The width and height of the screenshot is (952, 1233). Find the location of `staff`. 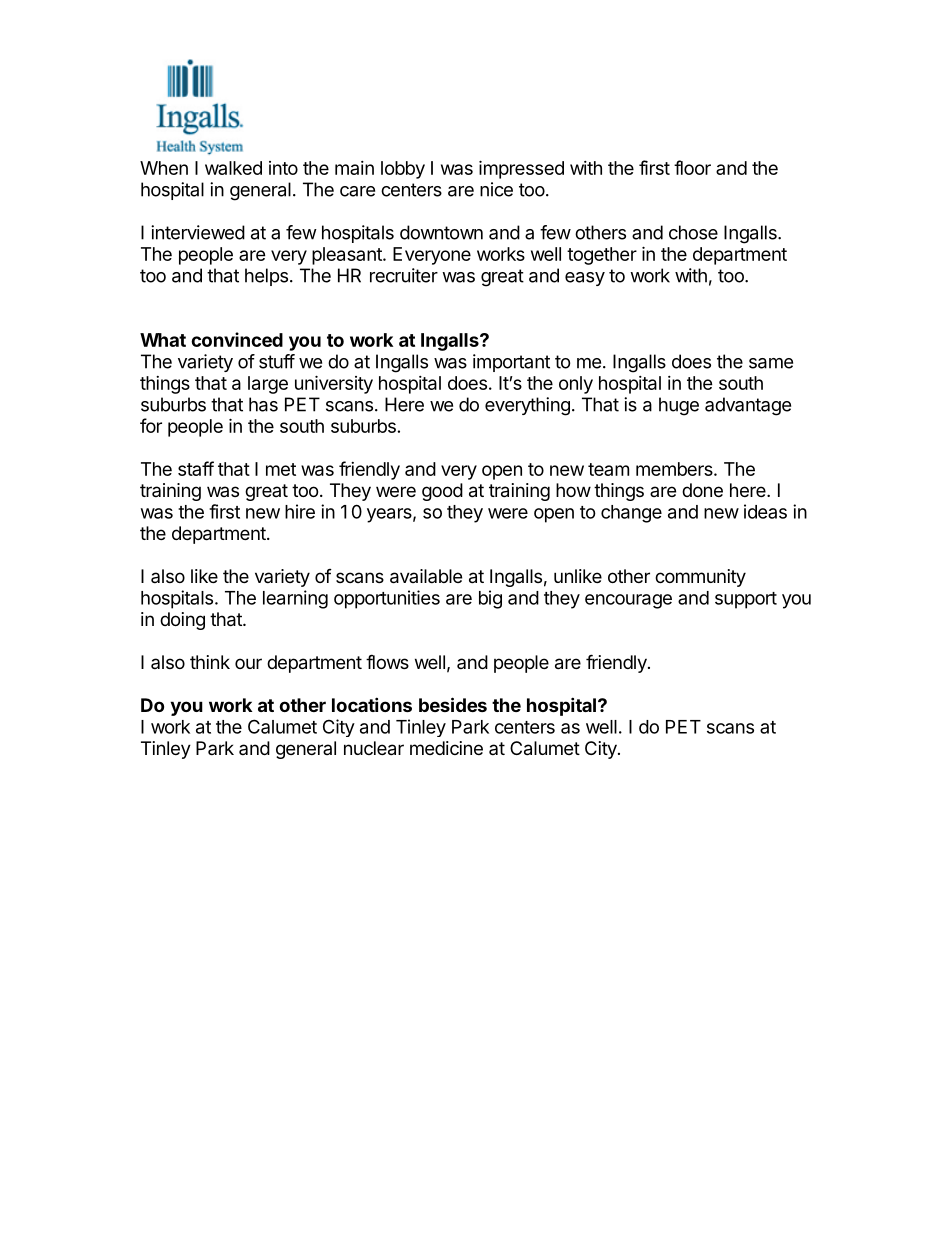

staff is located at coordinates (196, 468).
